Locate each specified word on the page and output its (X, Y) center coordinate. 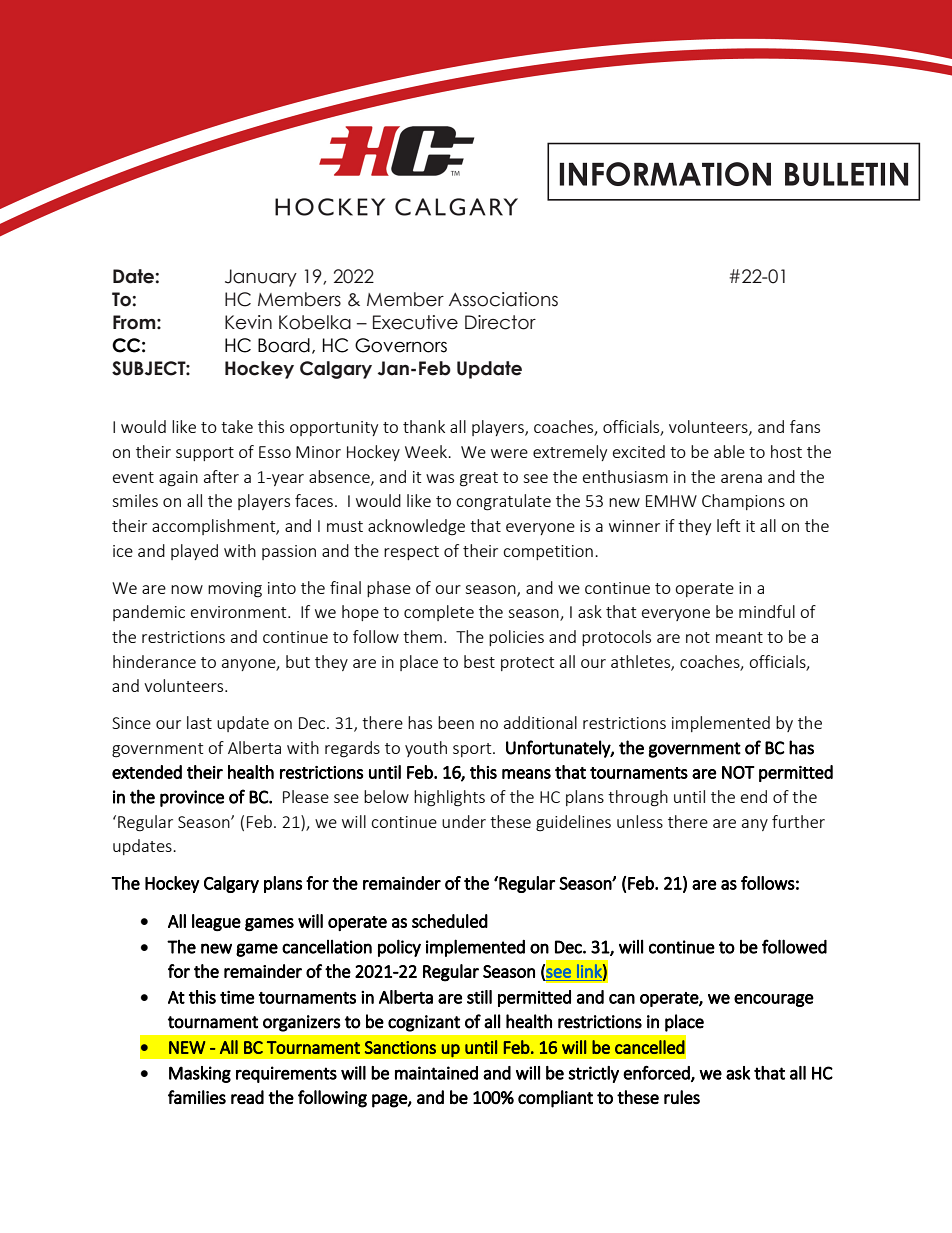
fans (805, 426)
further (798, 821)
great (479, 479)
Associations (503, 299)
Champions (743, 502)
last (199, 722)
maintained (436, 1073)
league (216, 922)
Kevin (248, 322)
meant (739, 637)
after (221, 476)
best (479, 661)
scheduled (450, 921)
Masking (200, 1074)
